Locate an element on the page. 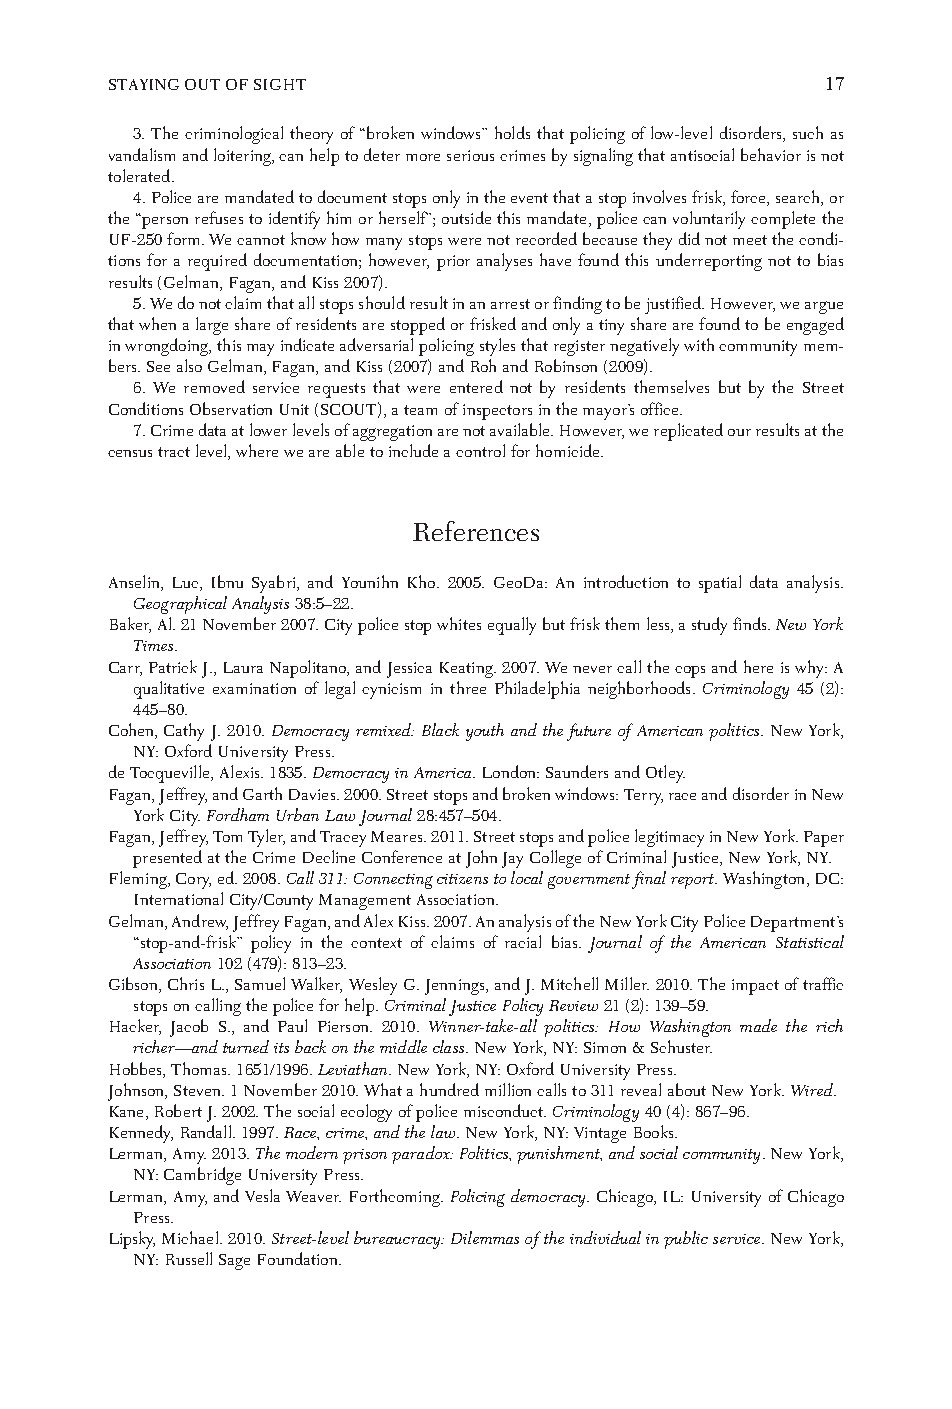 This document has height=1409, width=952. holds is located at coordinates (512, 132).
